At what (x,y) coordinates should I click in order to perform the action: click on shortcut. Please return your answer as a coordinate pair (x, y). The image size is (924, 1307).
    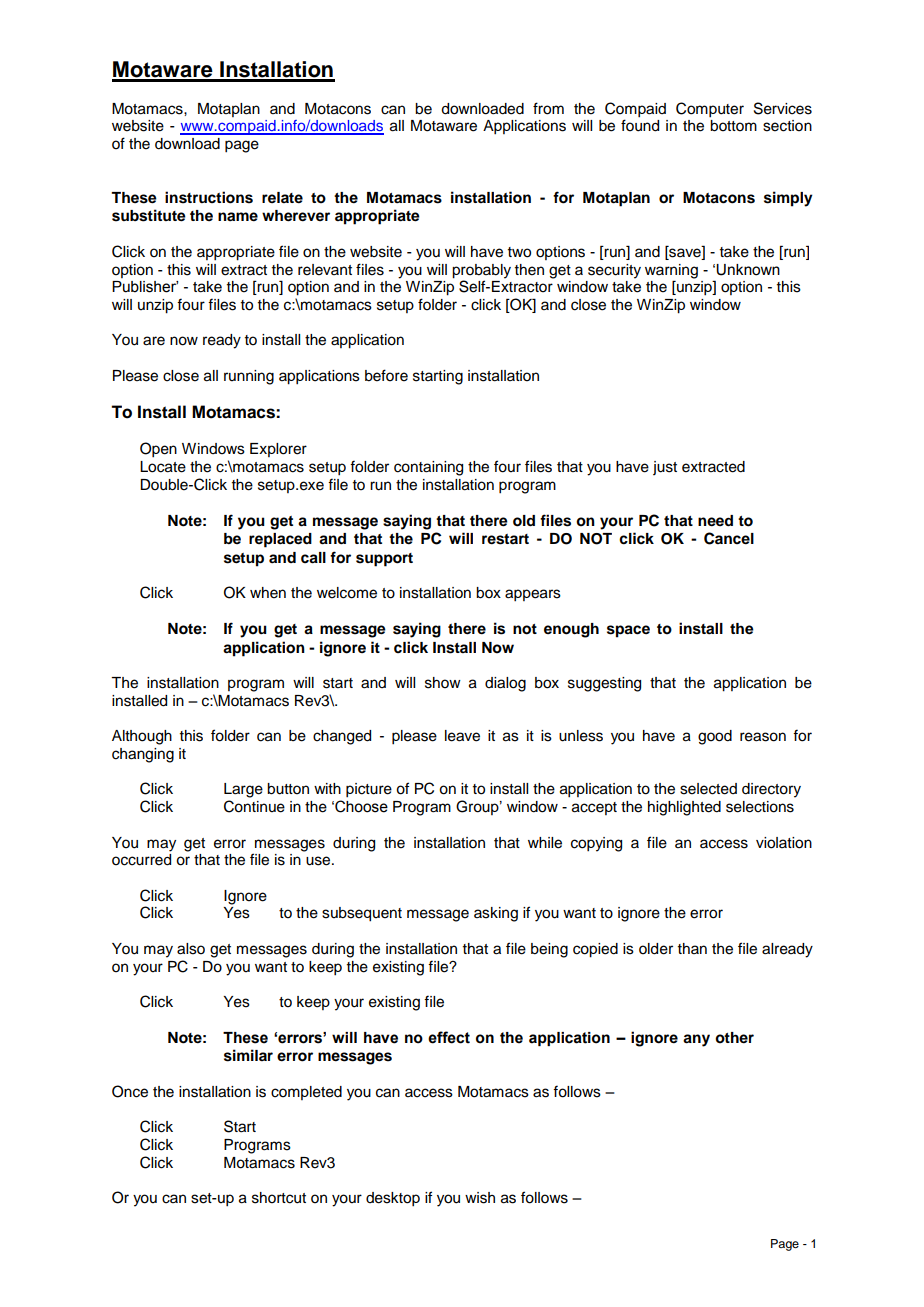
    Looking at the image, I should click on (279, 1198).
